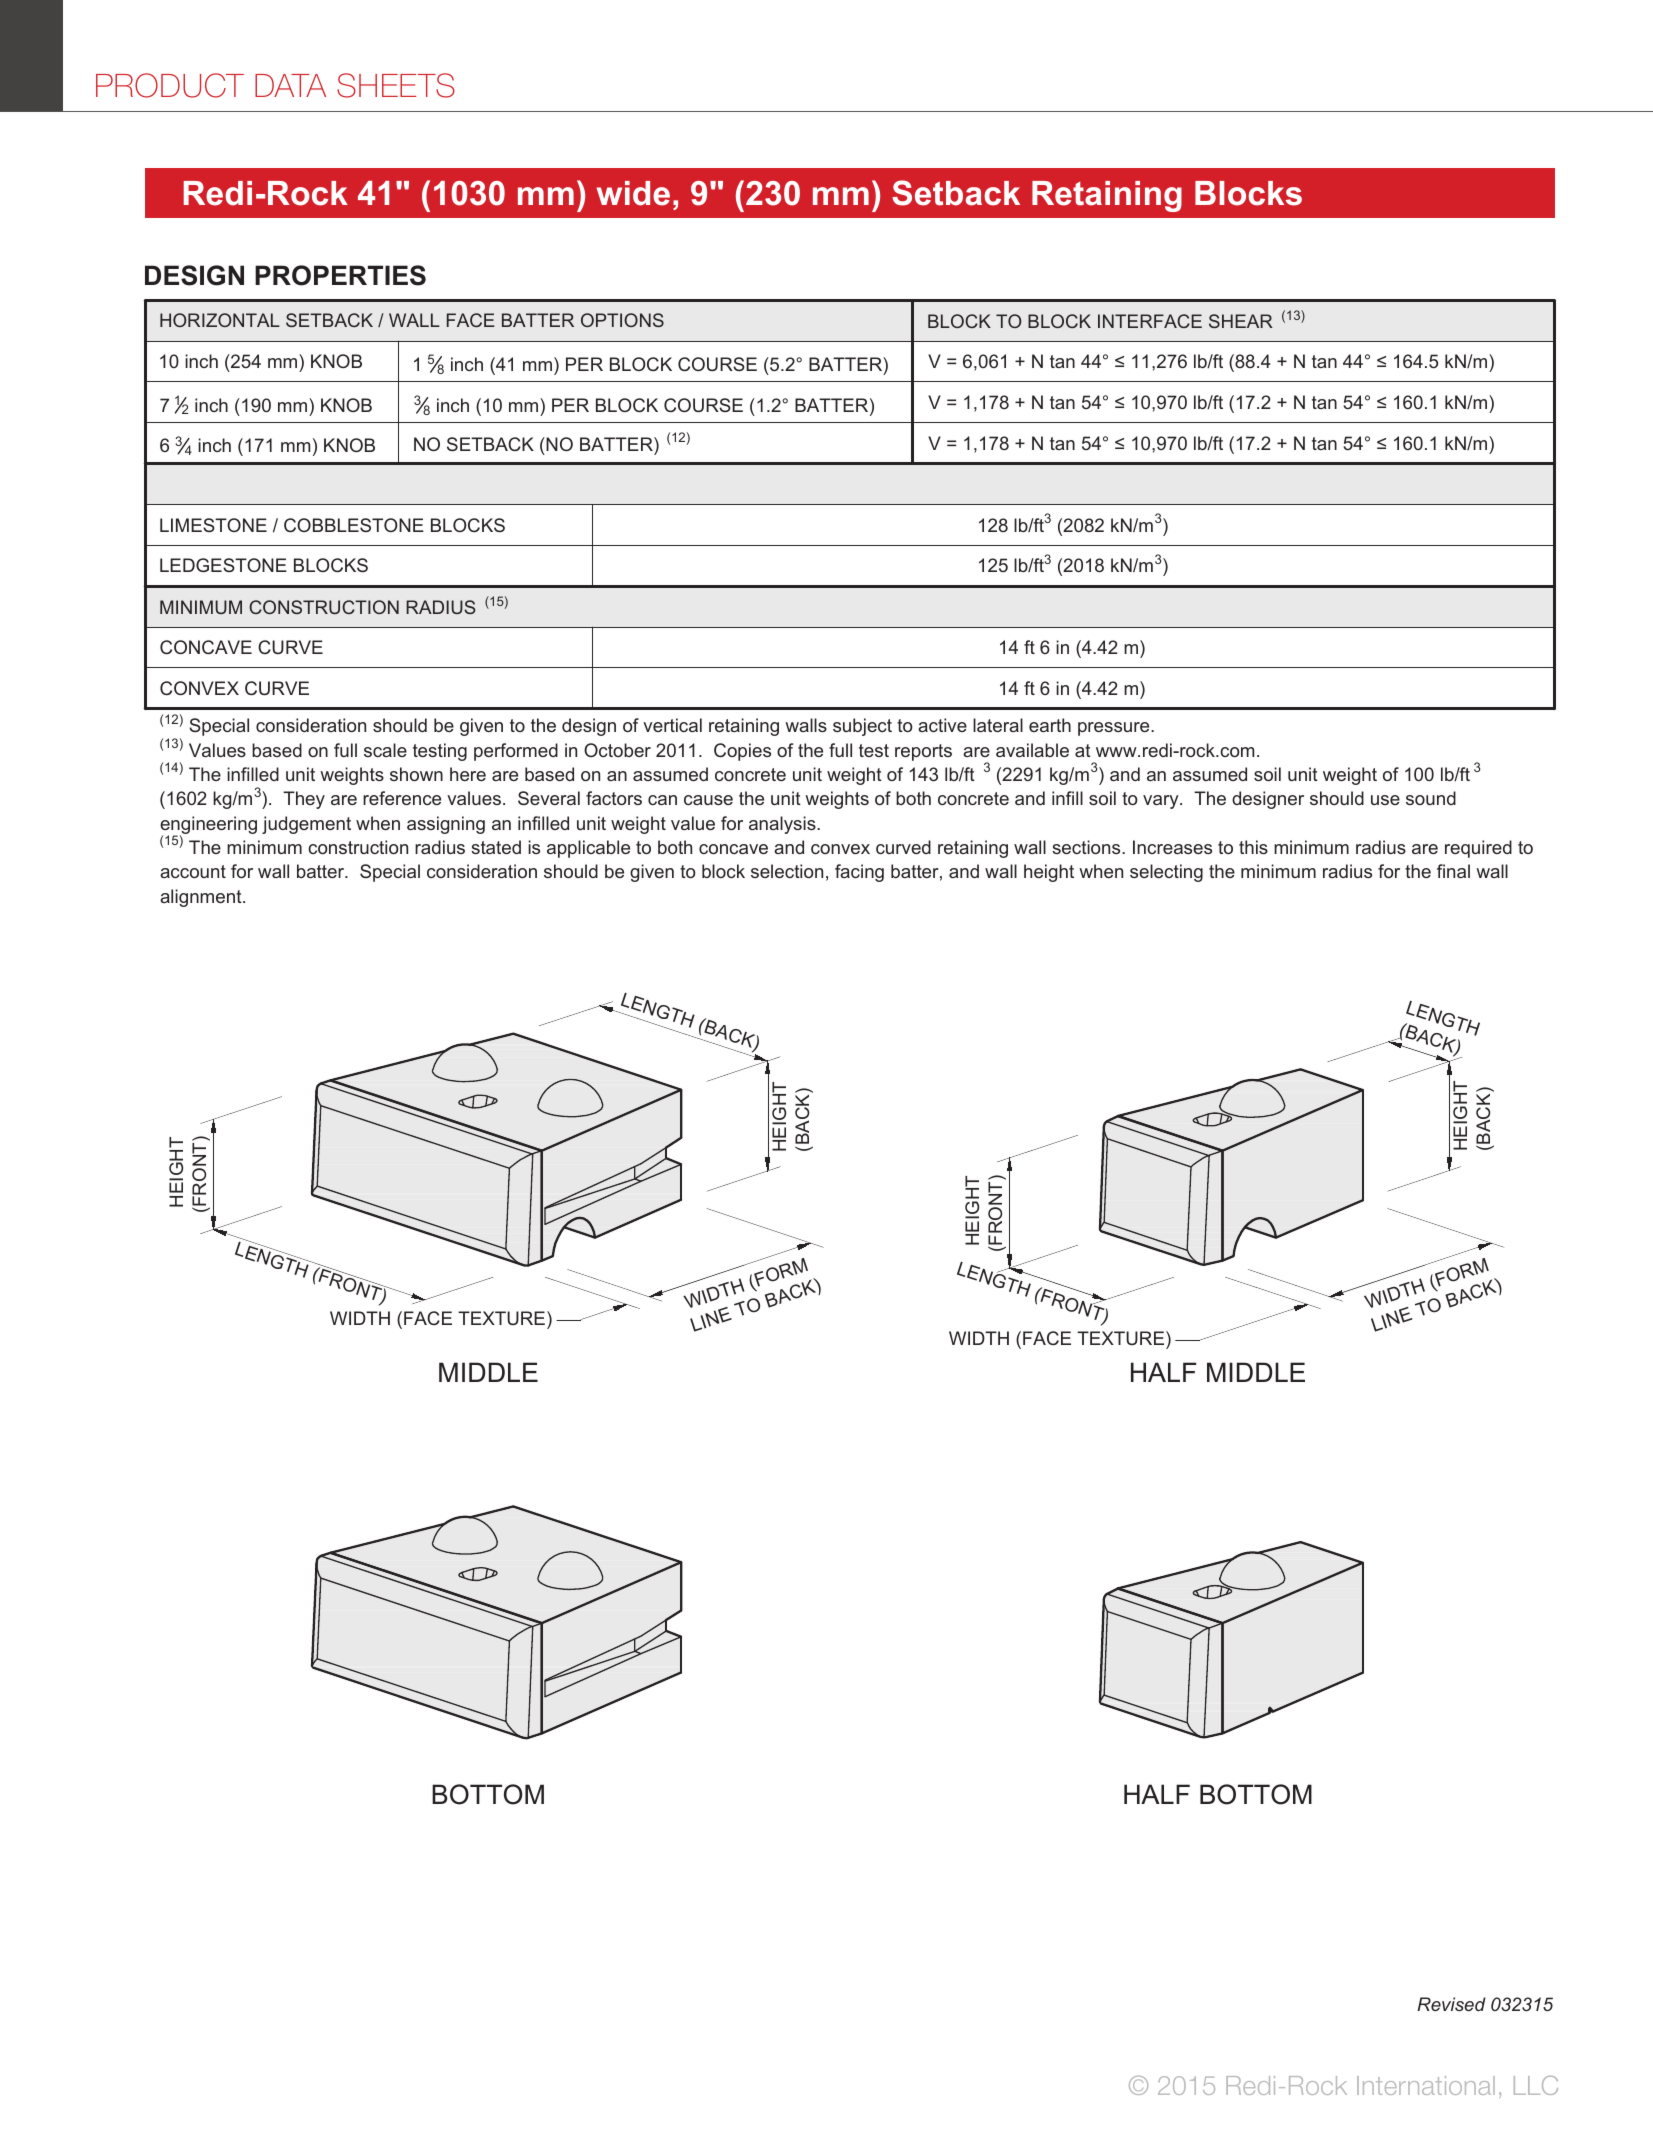  I want to click on wide, so click(633, 193).
